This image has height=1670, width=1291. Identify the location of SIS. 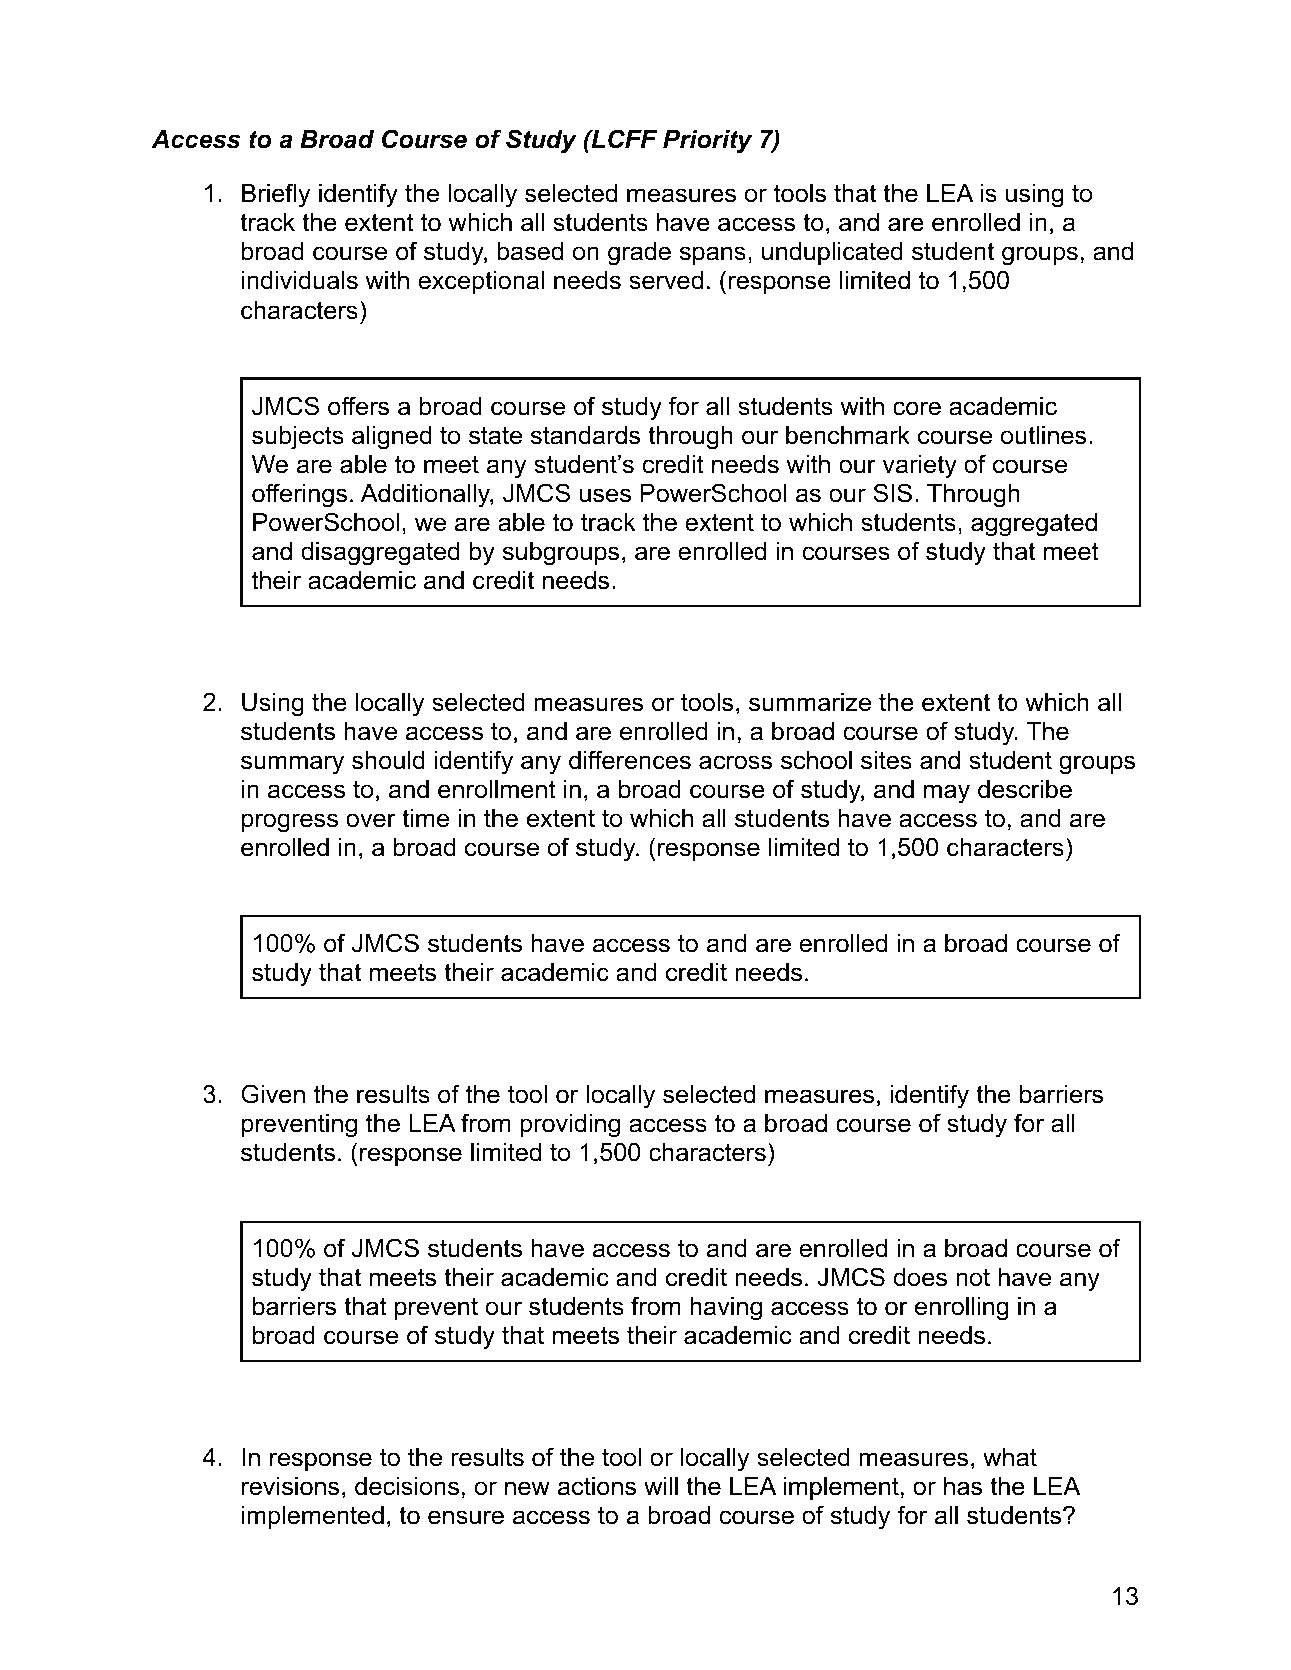
(892, 493).
